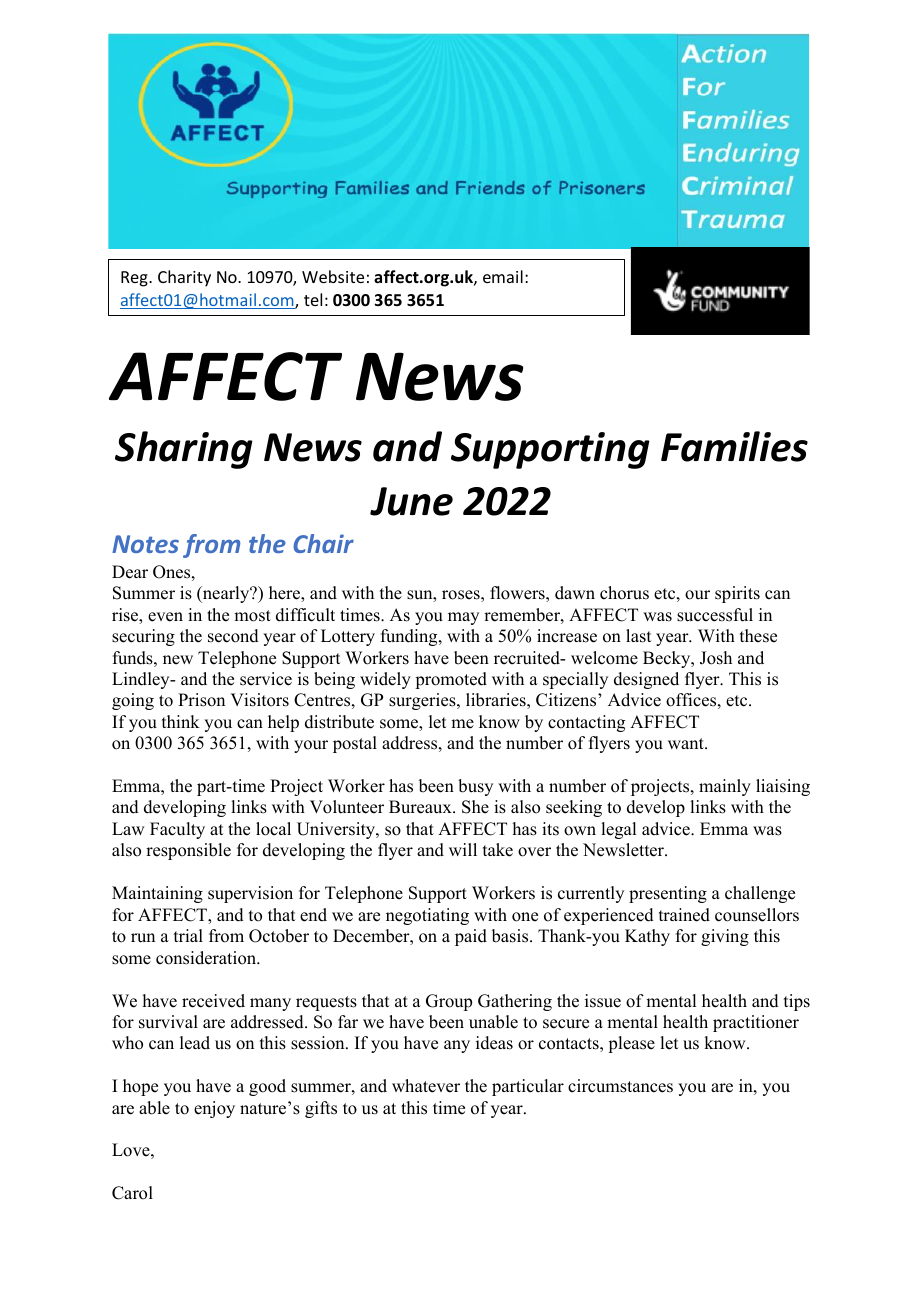 The width and height of the document is (924, 1308). What do you see at coordinates (184, 278) in the document?
I see `Charity` at bounding box center [184, 278].
